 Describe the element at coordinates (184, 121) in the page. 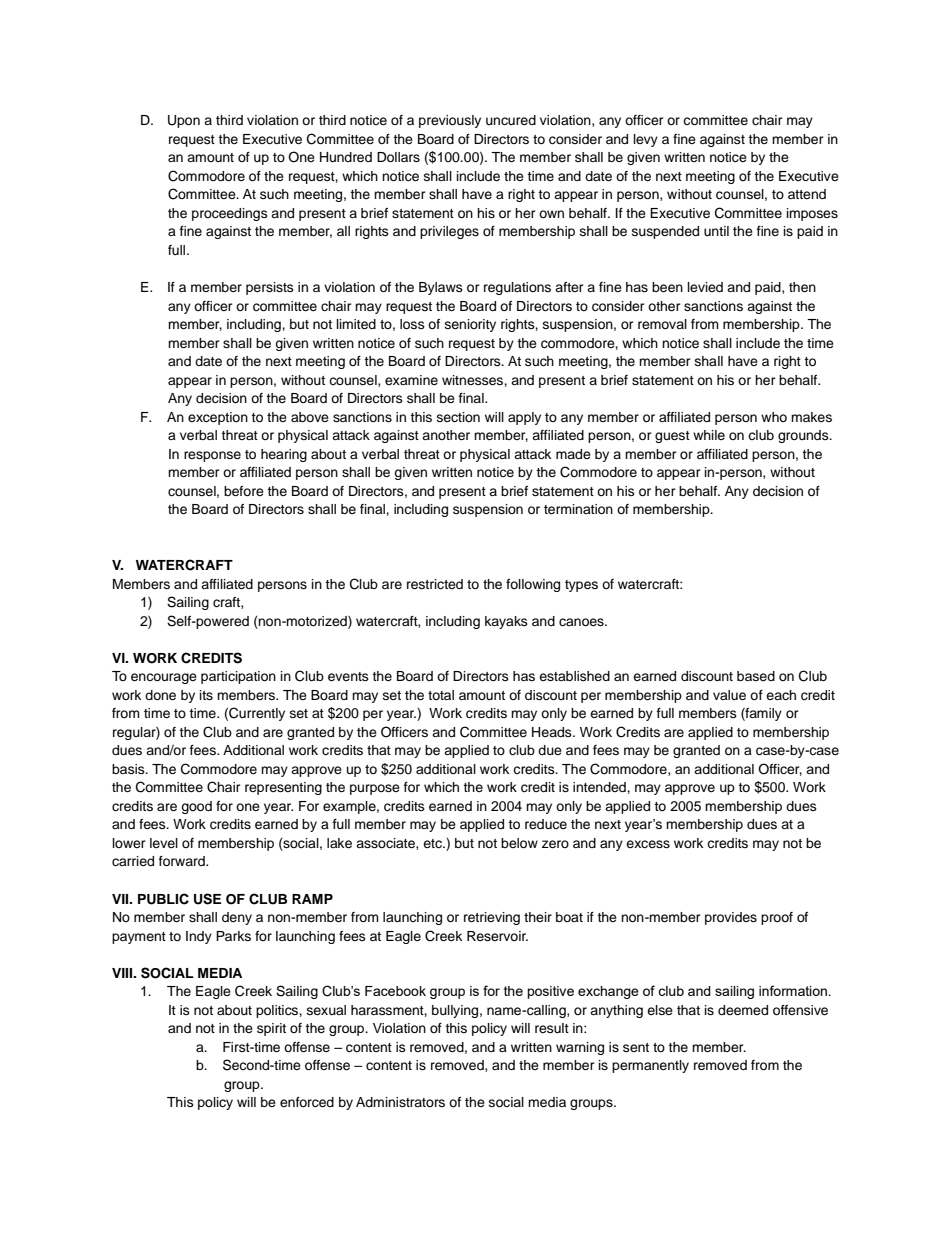

I see `Upon` at that location.
